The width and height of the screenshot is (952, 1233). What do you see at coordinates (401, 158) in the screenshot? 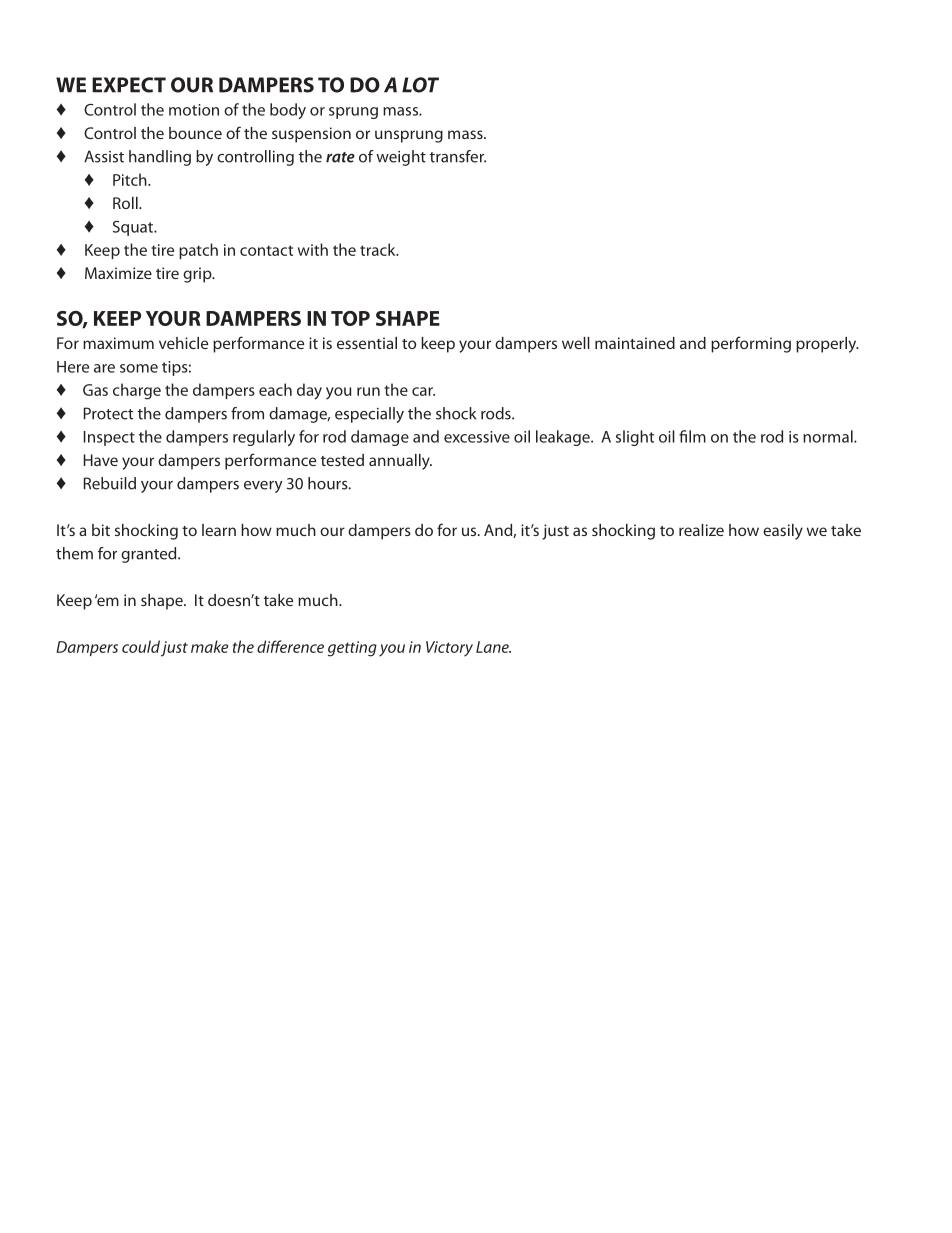
I see `weight` at bounding box center [401, 158].
